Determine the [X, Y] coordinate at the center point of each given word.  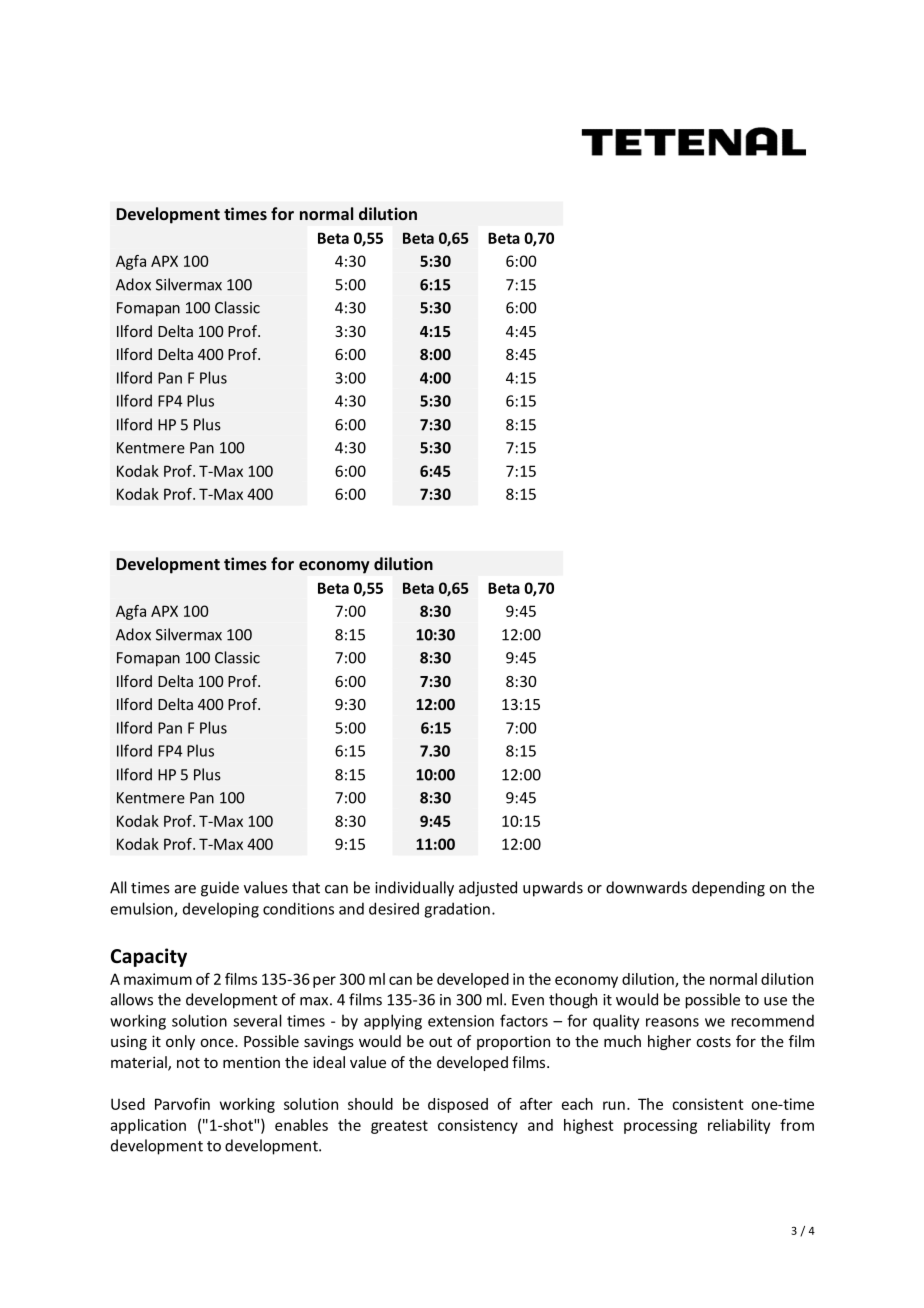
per [324, 982]
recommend [772, 1020]
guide [220, 889]
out [440, 1042]
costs [713, 1042]
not [188, 1063]
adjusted [488, 889]
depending [728, 889]
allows [132, 999]
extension [461, 1021]
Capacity [149, 957]
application [148, 1126]
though [573, 1001]
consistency [478, 1126]
